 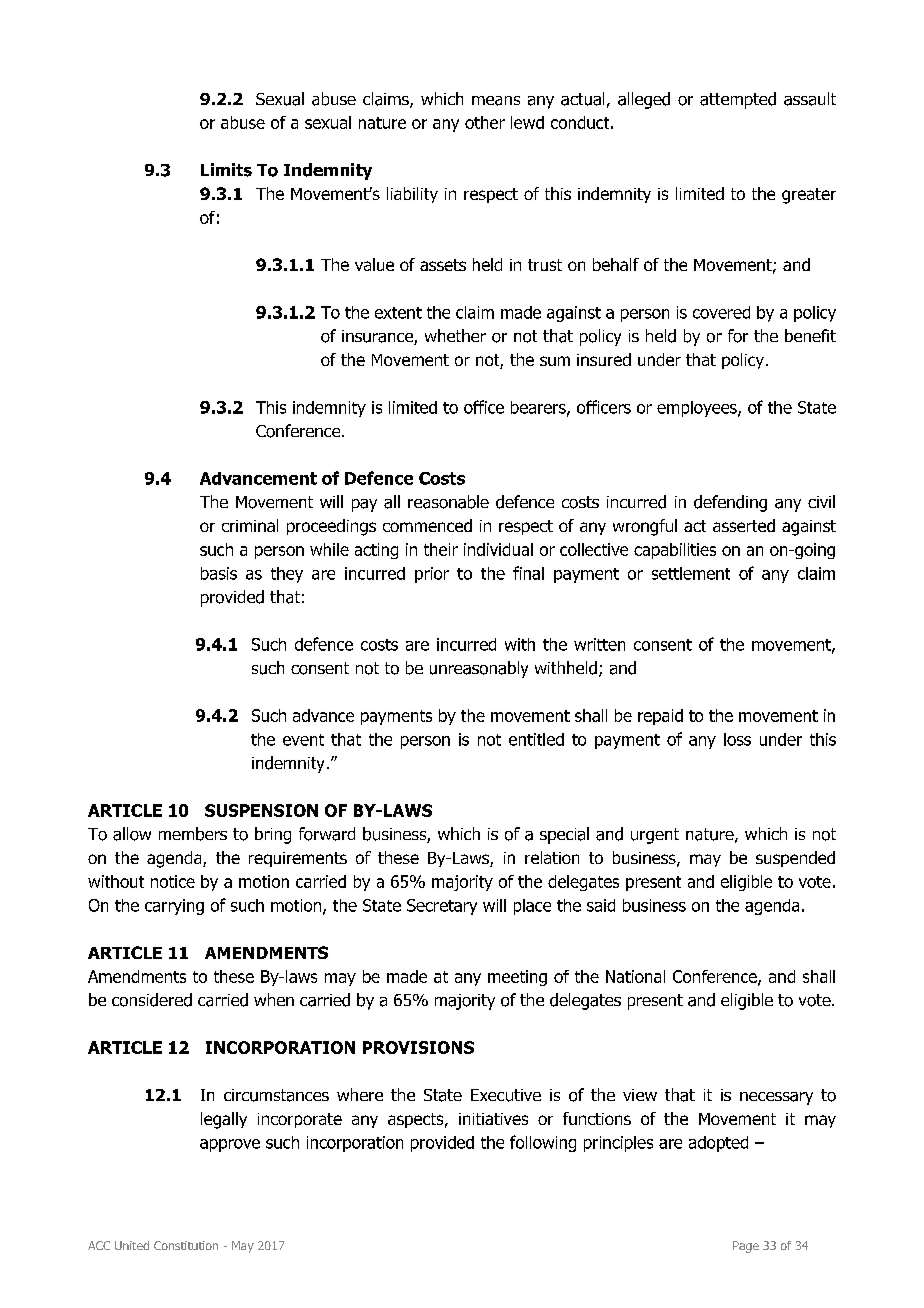 I want to click on attempted, so click(x=738, y=100).
